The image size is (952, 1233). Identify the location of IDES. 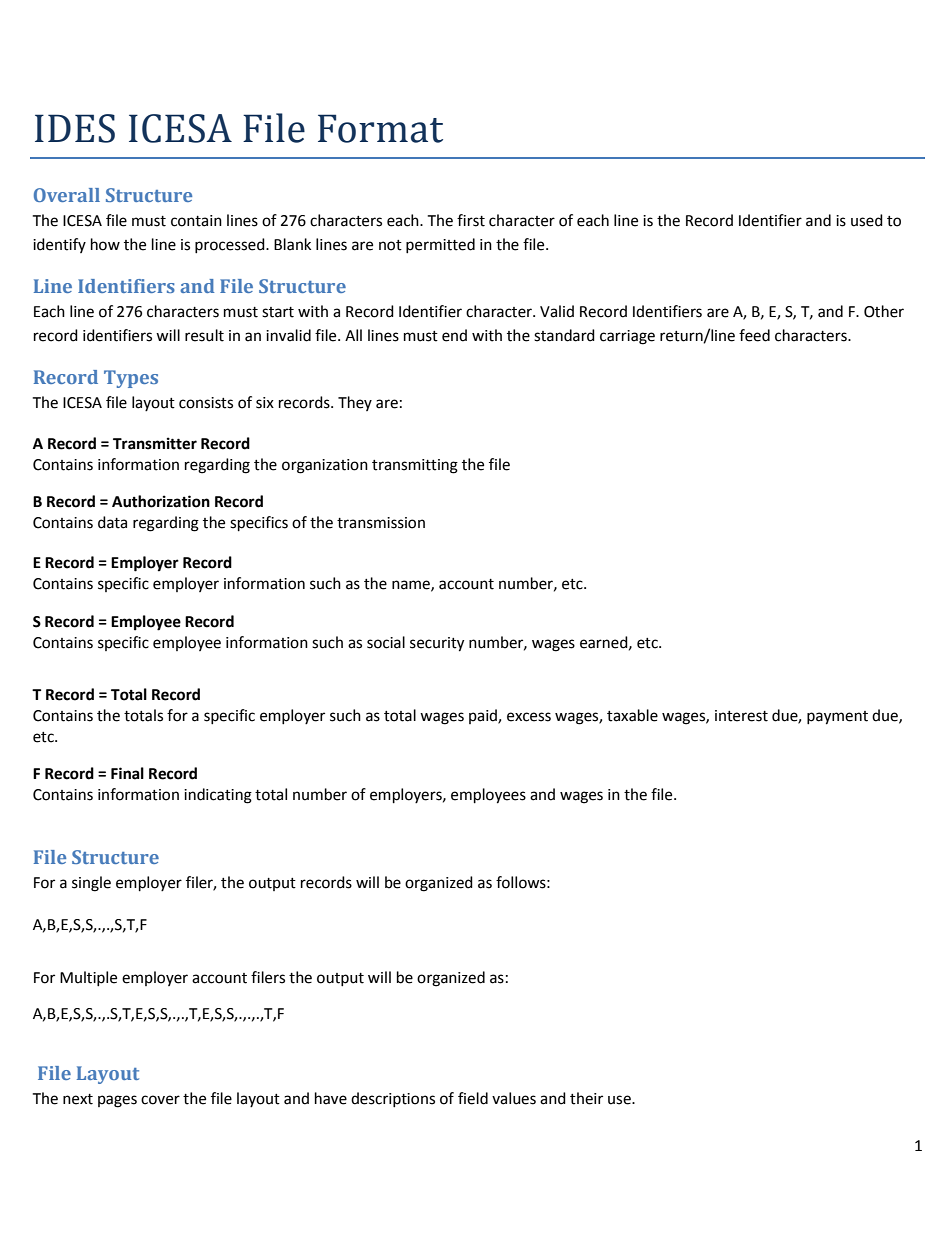
(75, 128).
